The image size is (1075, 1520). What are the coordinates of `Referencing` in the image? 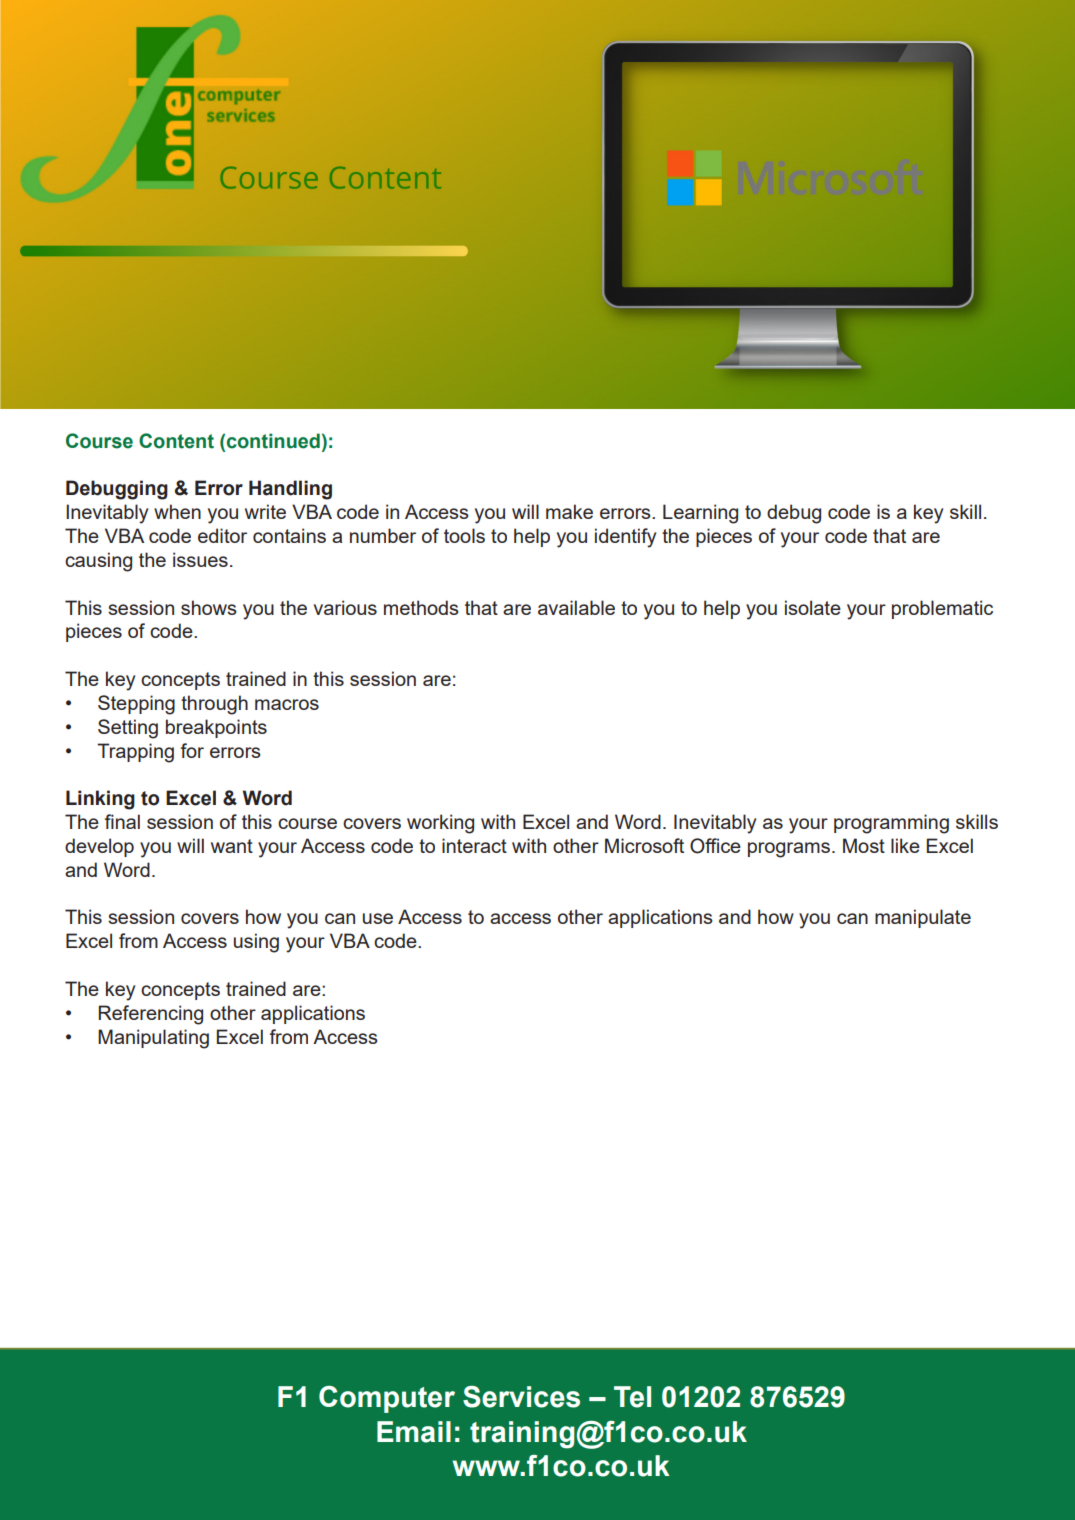 It's located at (151, 1015).
